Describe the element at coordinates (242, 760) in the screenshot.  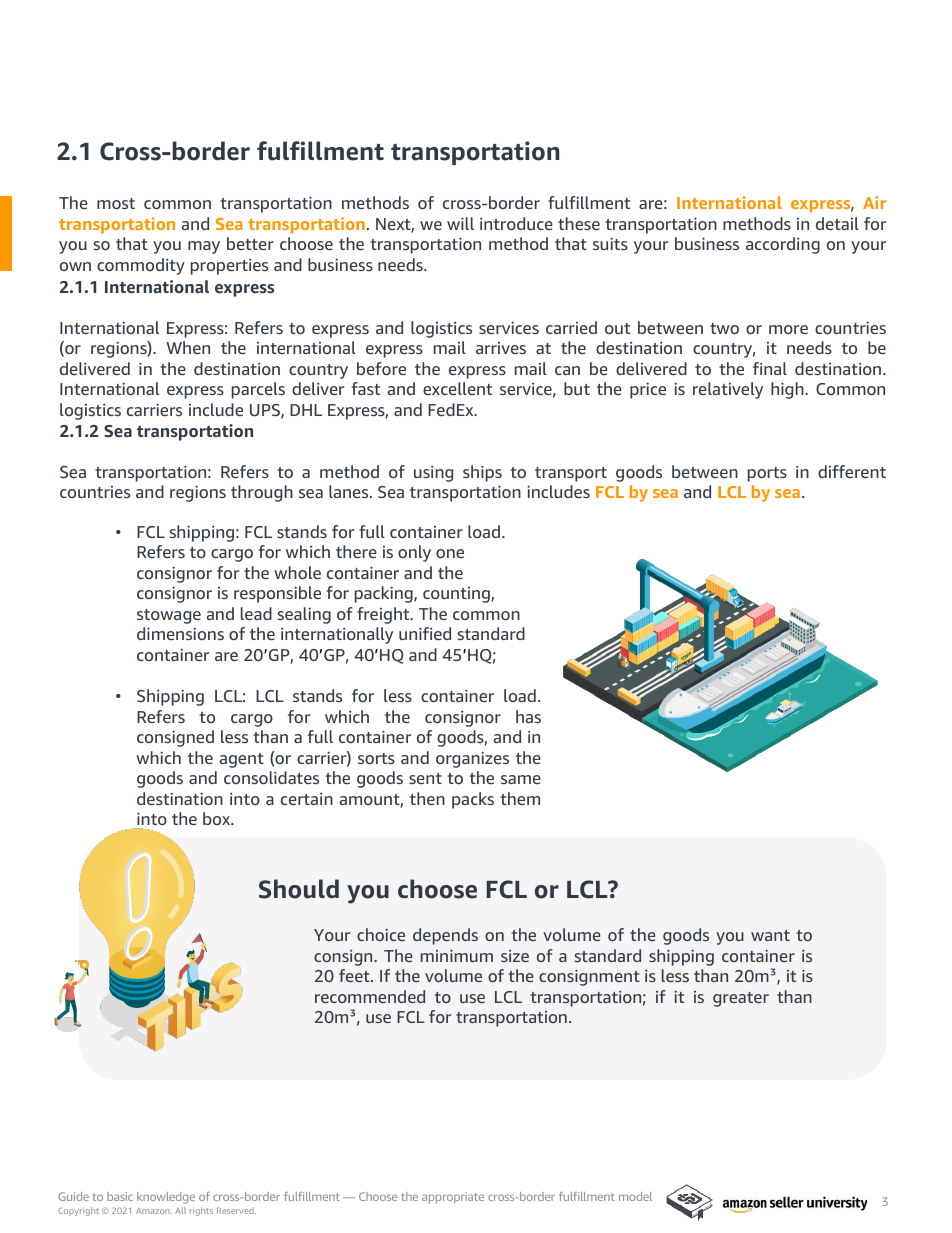
I see `agent` at that location.
